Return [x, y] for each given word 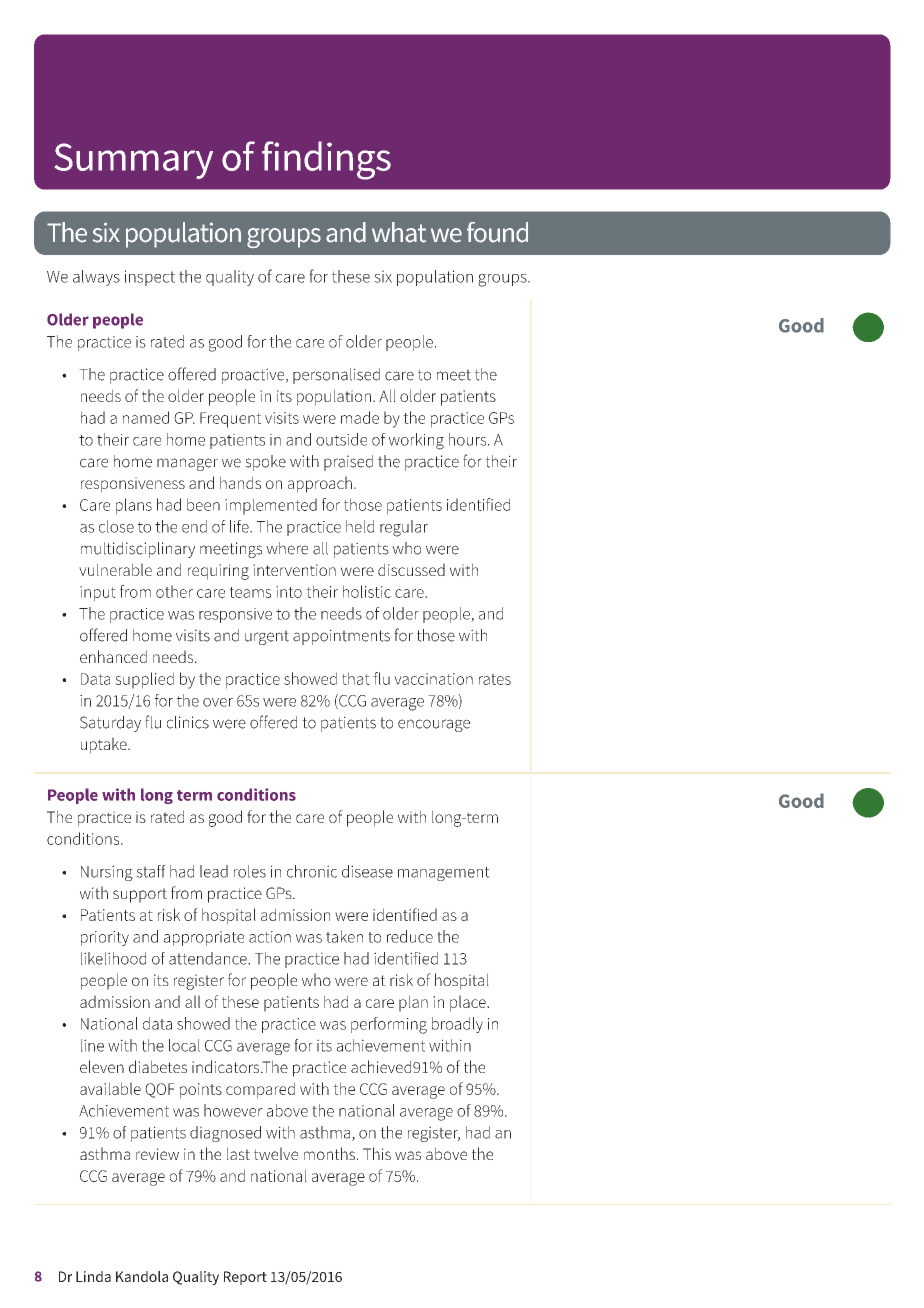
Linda [93, 1276]
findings [326, 160]
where [287, 548]
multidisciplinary [138, 550]
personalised [336, 376]
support [140, 895]
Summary [134, 161]
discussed [411, 569]
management [444, 873]
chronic [312, 871]
